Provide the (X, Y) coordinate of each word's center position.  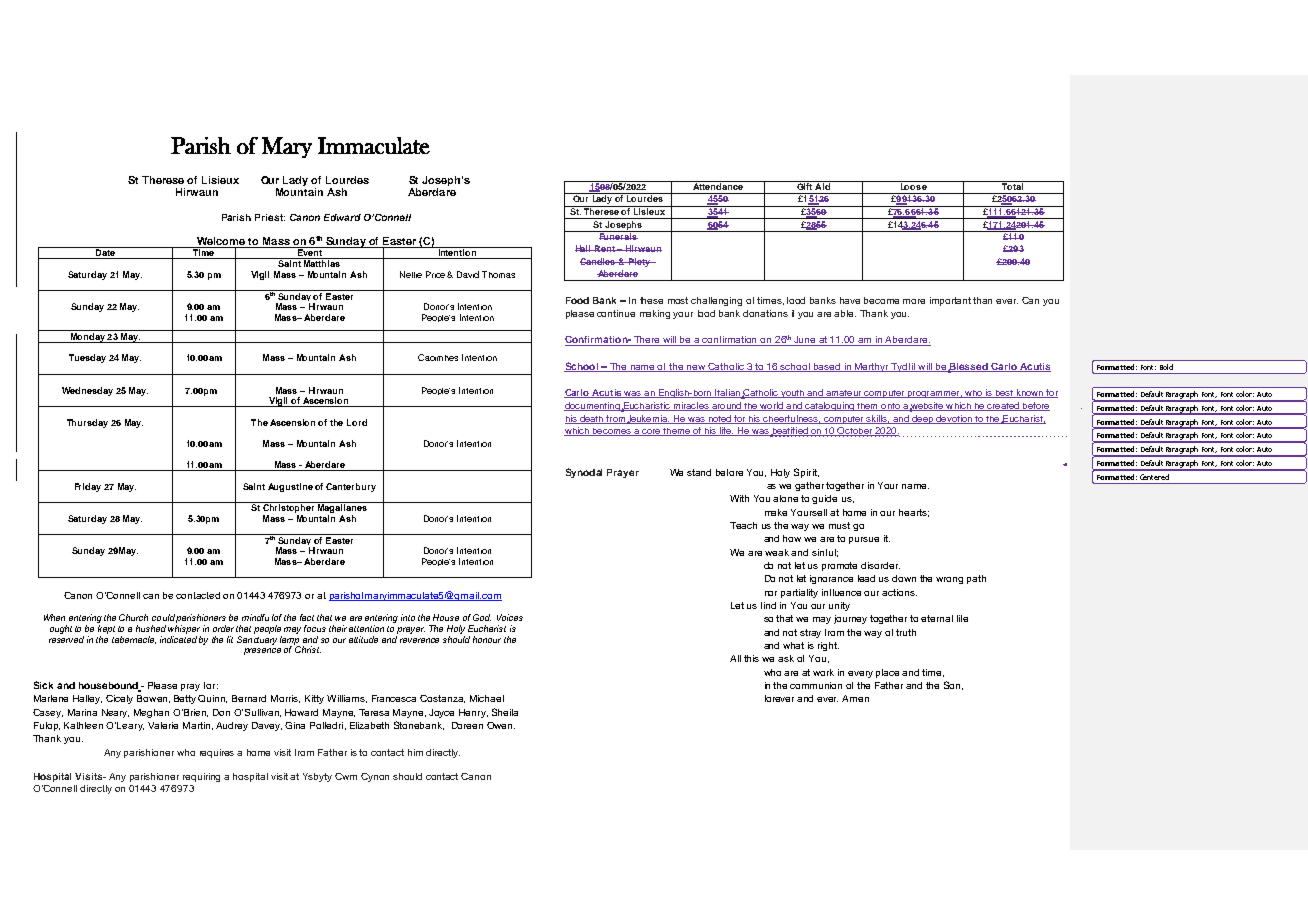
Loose (913, 185)
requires (217, 753)
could (163, 617)
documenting (593, 407)
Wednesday (87, 391)
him (415, 752)
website (927, 407)
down (904, 578)
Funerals (618, 235)
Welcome (221, 242)
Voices (510, 617)
